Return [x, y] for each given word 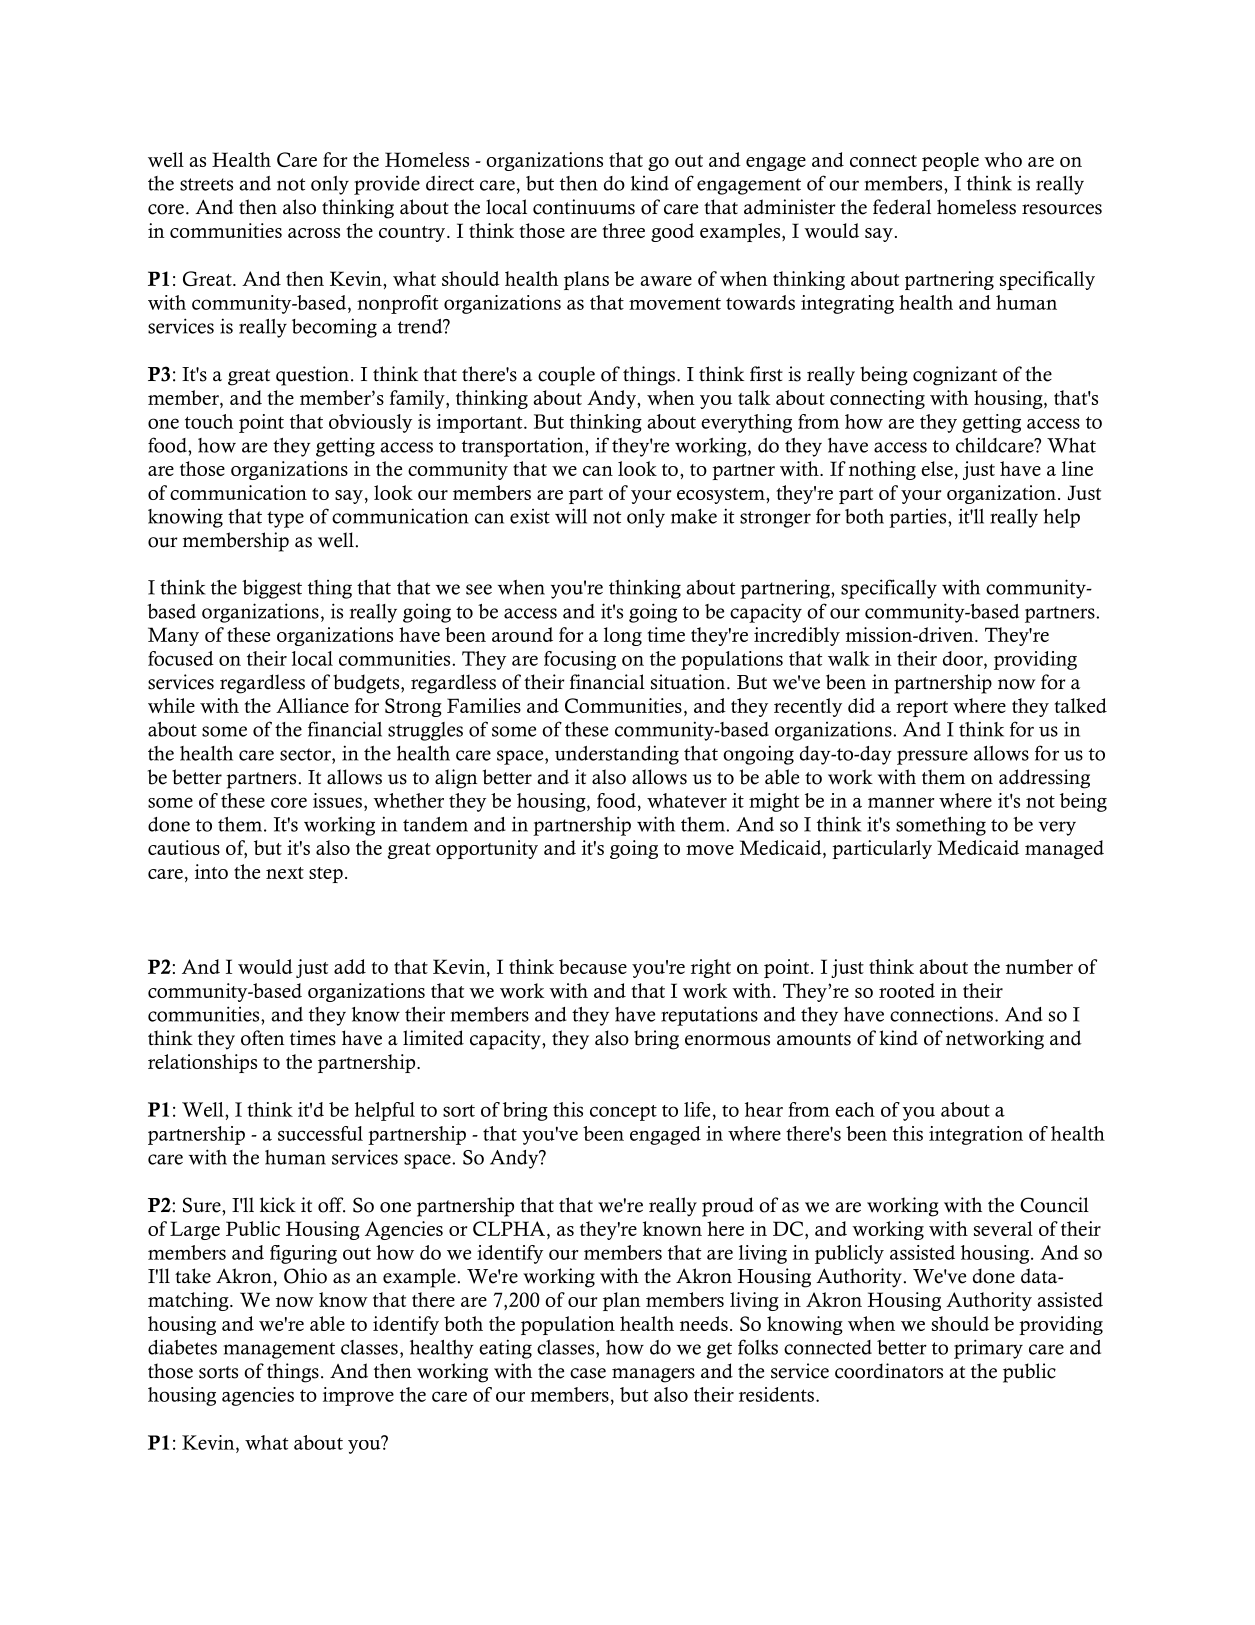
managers [653, 1375]
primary [988, 1349]
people [950, 161]
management [279, 1350]
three [623, 230]
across [314, 233]
